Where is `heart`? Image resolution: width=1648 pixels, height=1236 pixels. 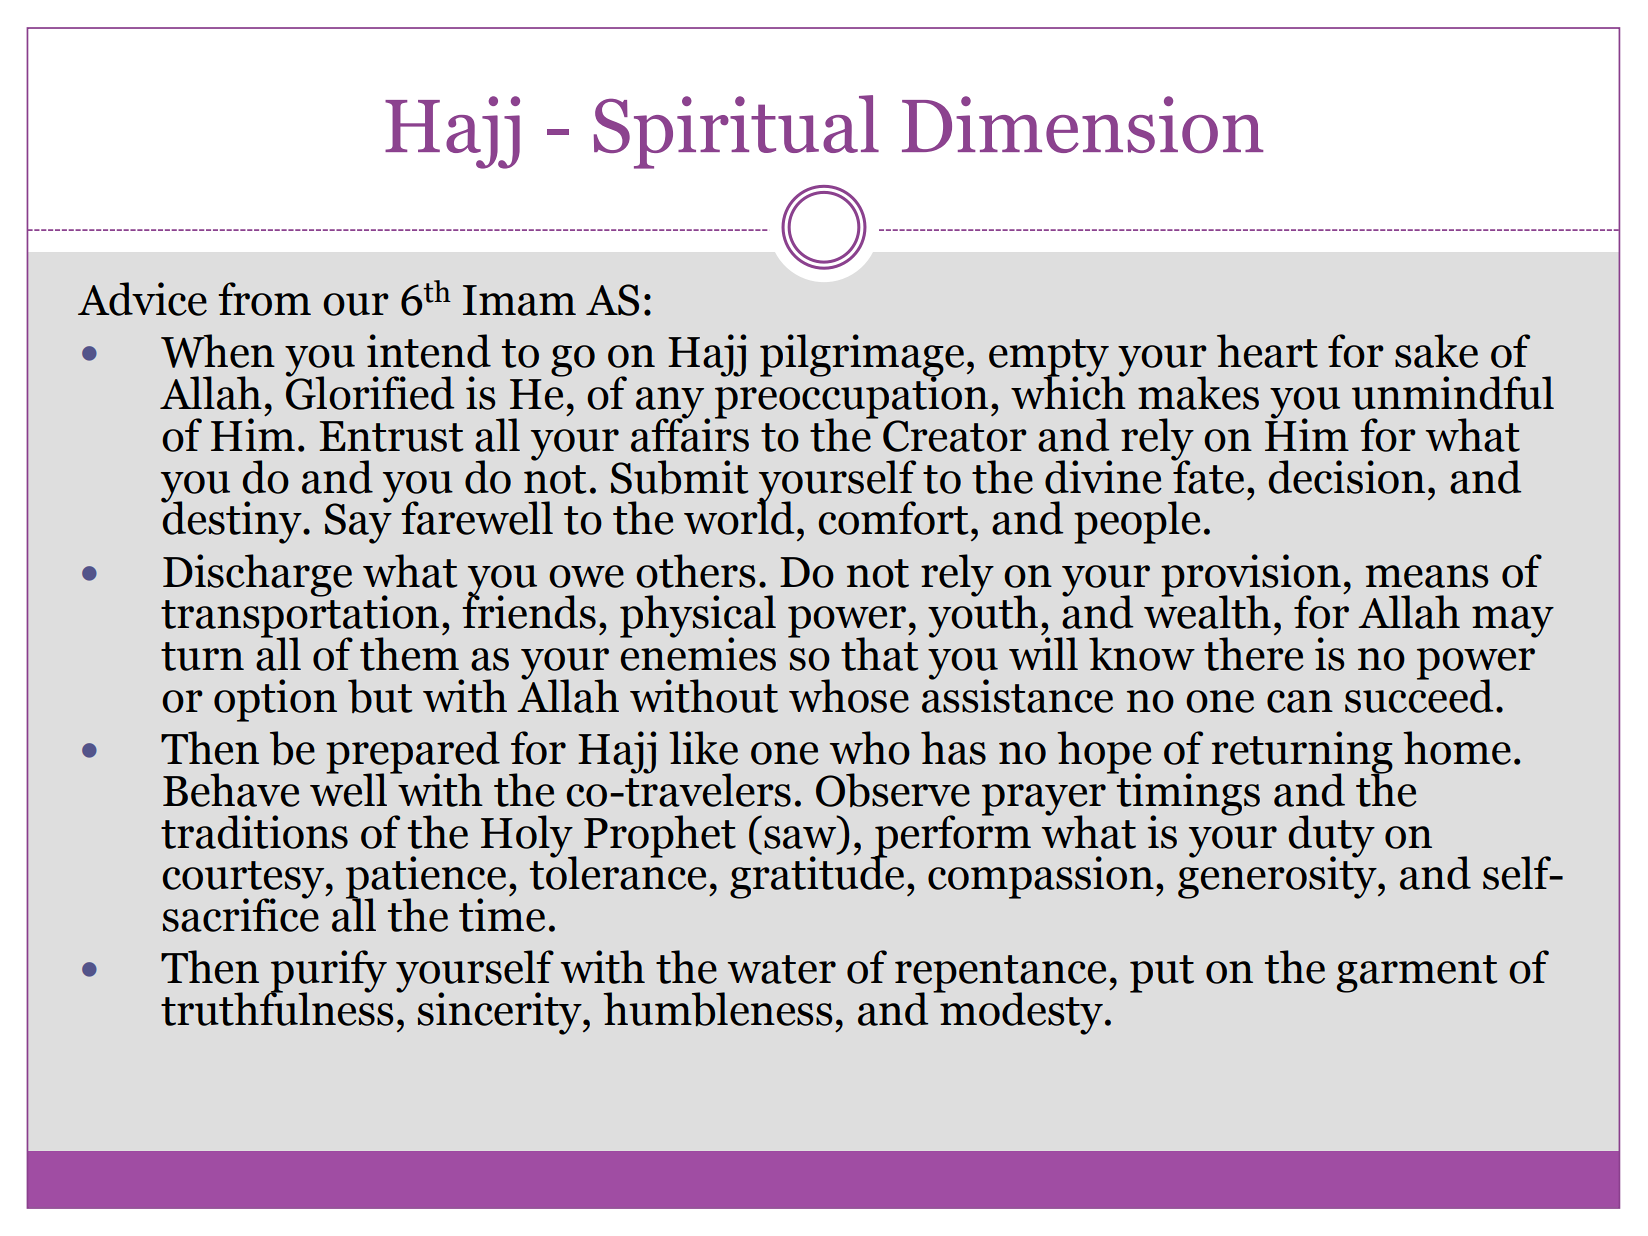
heart is located at coordinates (1267, 351).
